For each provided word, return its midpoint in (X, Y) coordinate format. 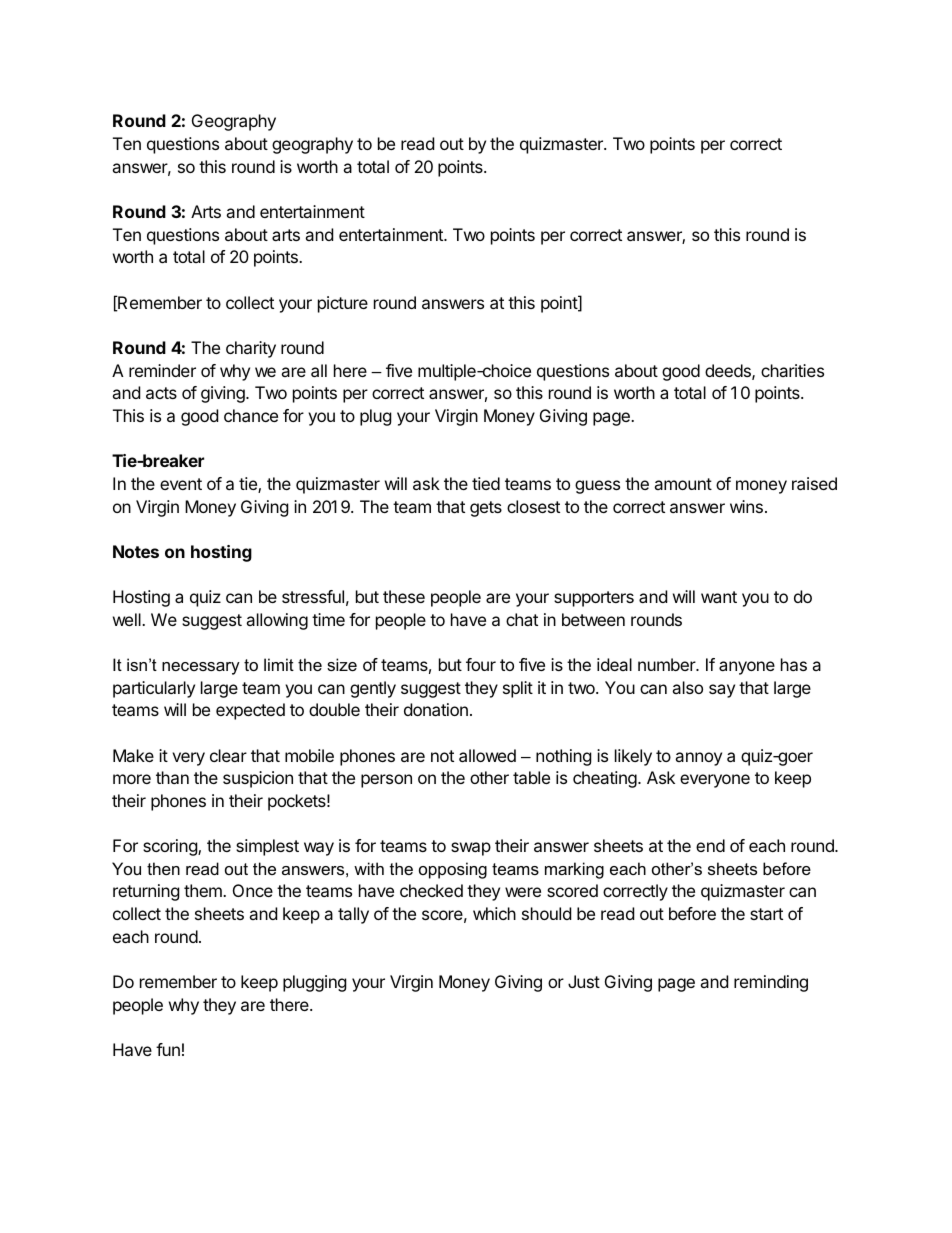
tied (486, 483)
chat (522, 619)
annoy (698, 759)
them (204, 890)
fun (168, 1049)
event (181, 484)
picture (343, 304)
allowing (277, 621)
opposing (453, 870)
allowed (487, 755)
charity (251, 349)
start (766, 914)
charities (792, 370)
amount (683, 484)
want (719, 597)
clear (228, 755)
